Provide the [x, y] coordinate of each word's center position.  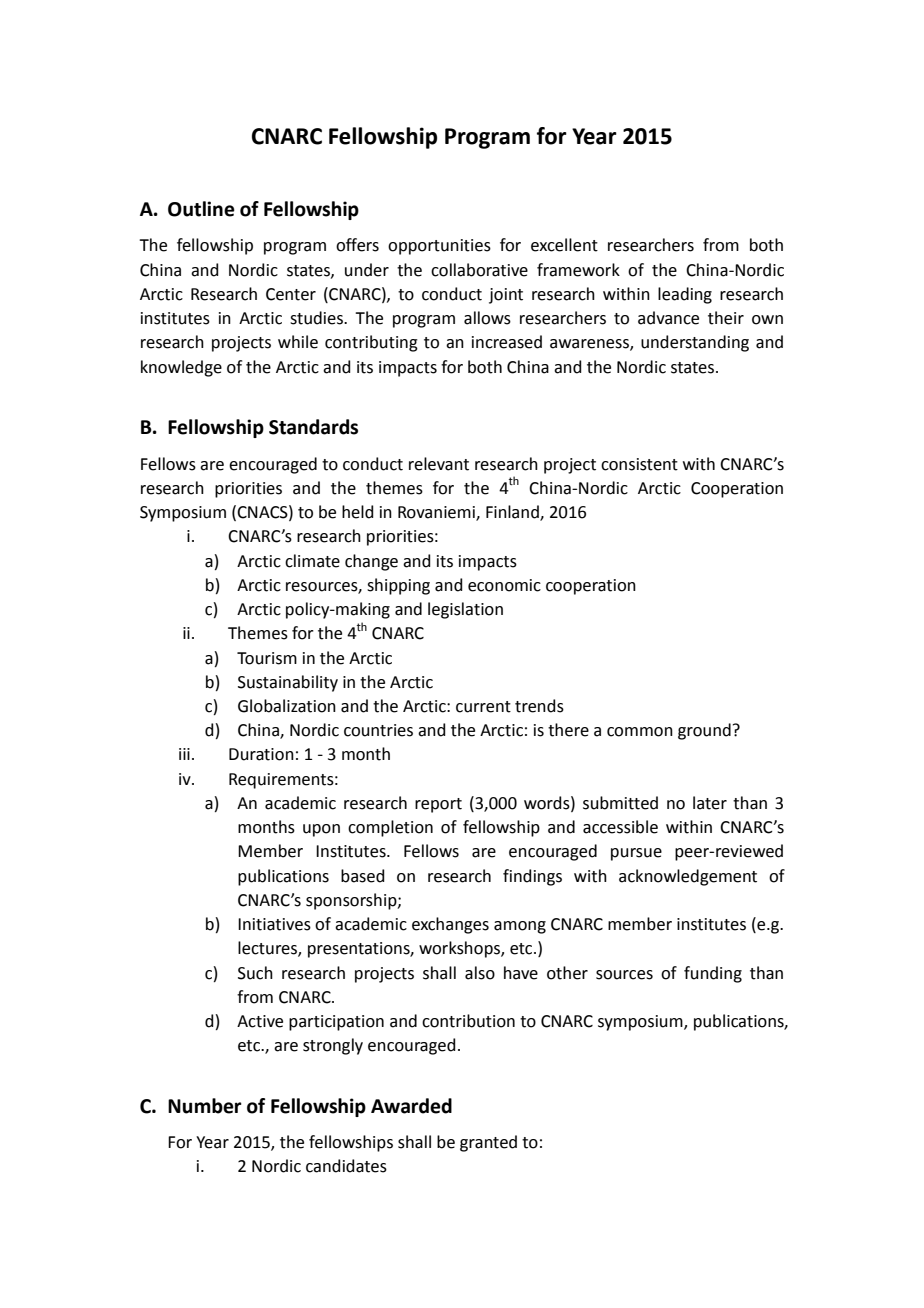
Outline [201, 209]
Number [205, 1106]
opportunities [439, 247]
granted [488, 1143]
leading [685, 295]
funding [713, 974]
